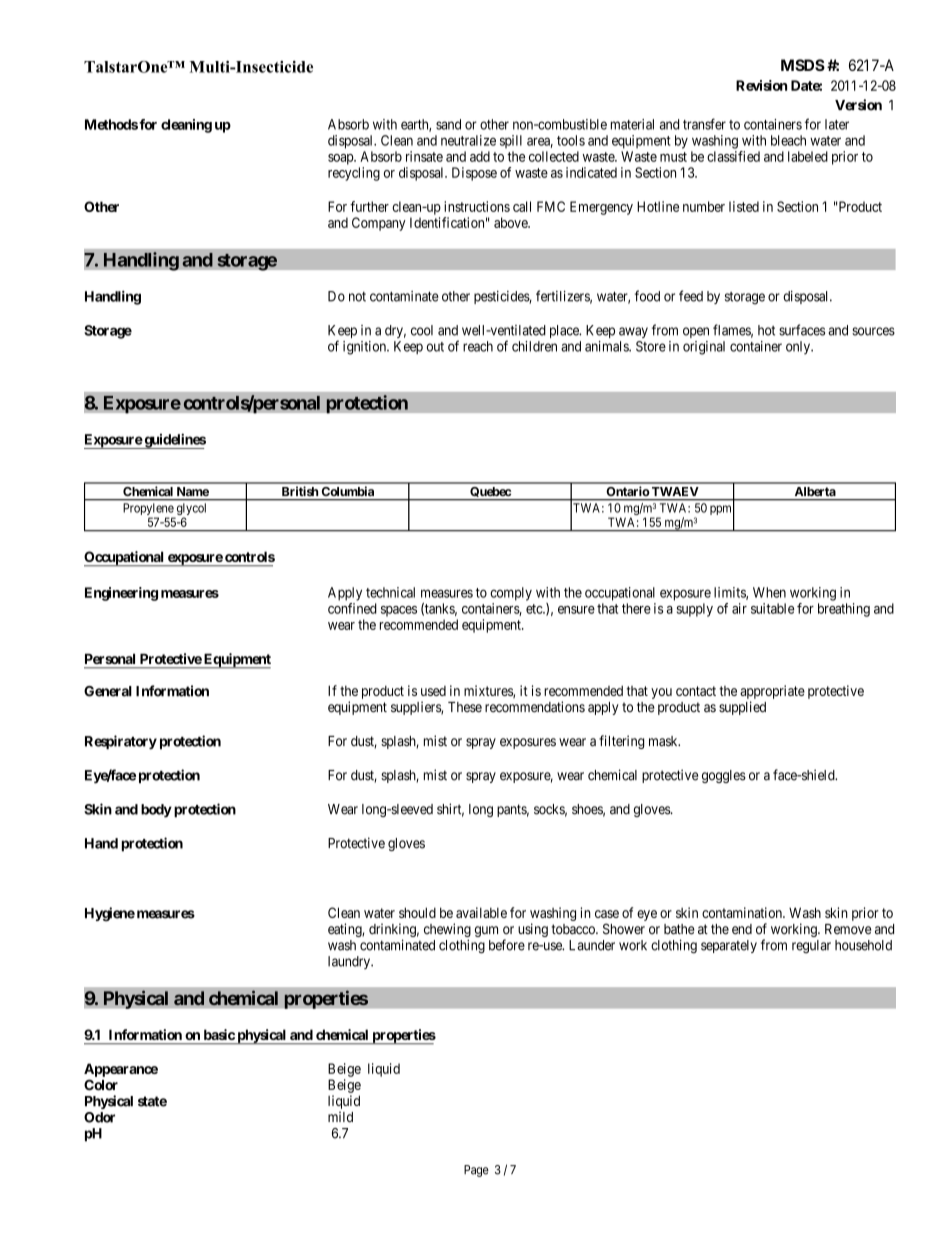  Describe the element at coordinates (799, 348) in the screenshot. I see `only` at that location.
